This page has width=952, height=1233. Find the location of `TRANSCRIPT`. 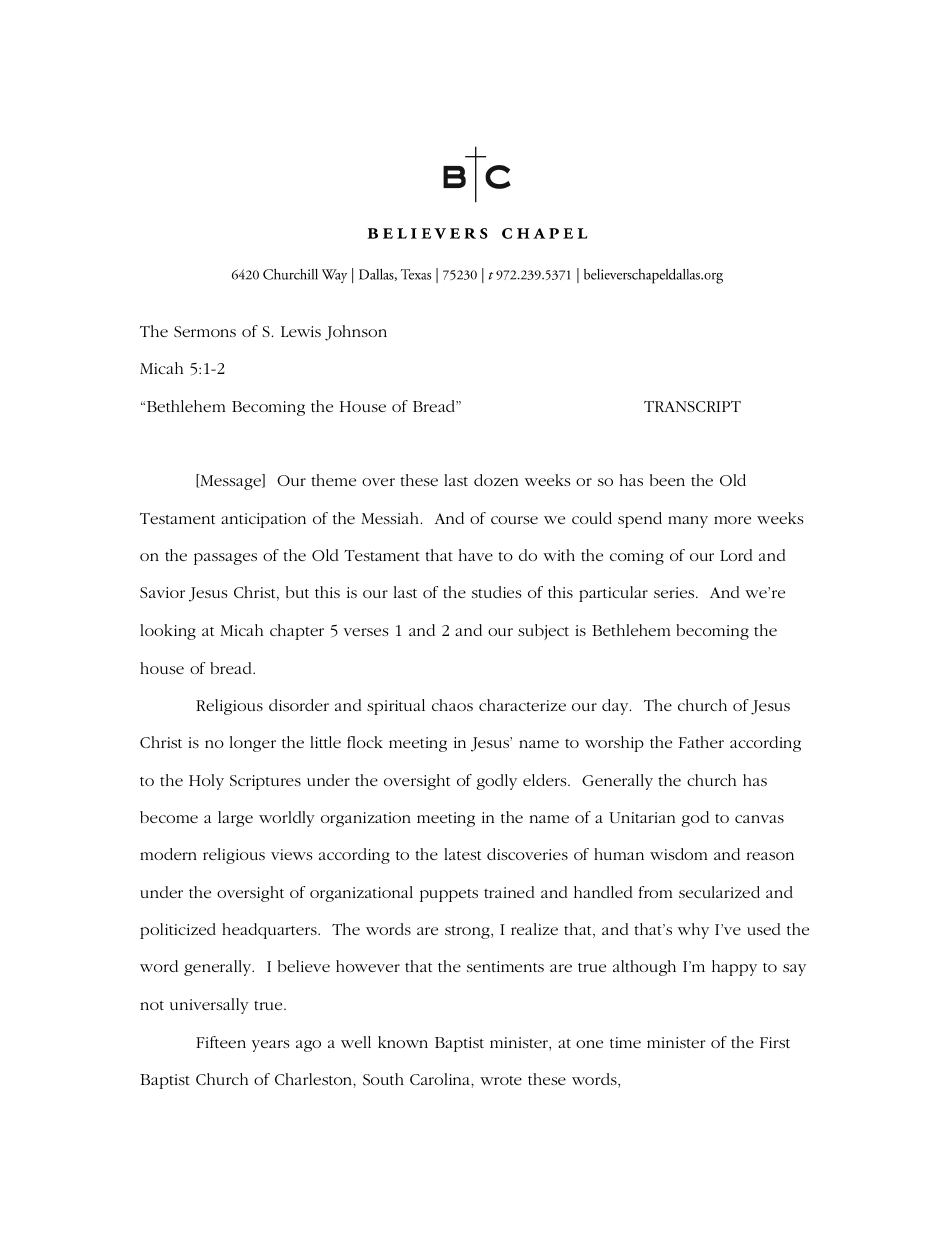

TRANSCRIPT is located at coordinates (692, 406).
